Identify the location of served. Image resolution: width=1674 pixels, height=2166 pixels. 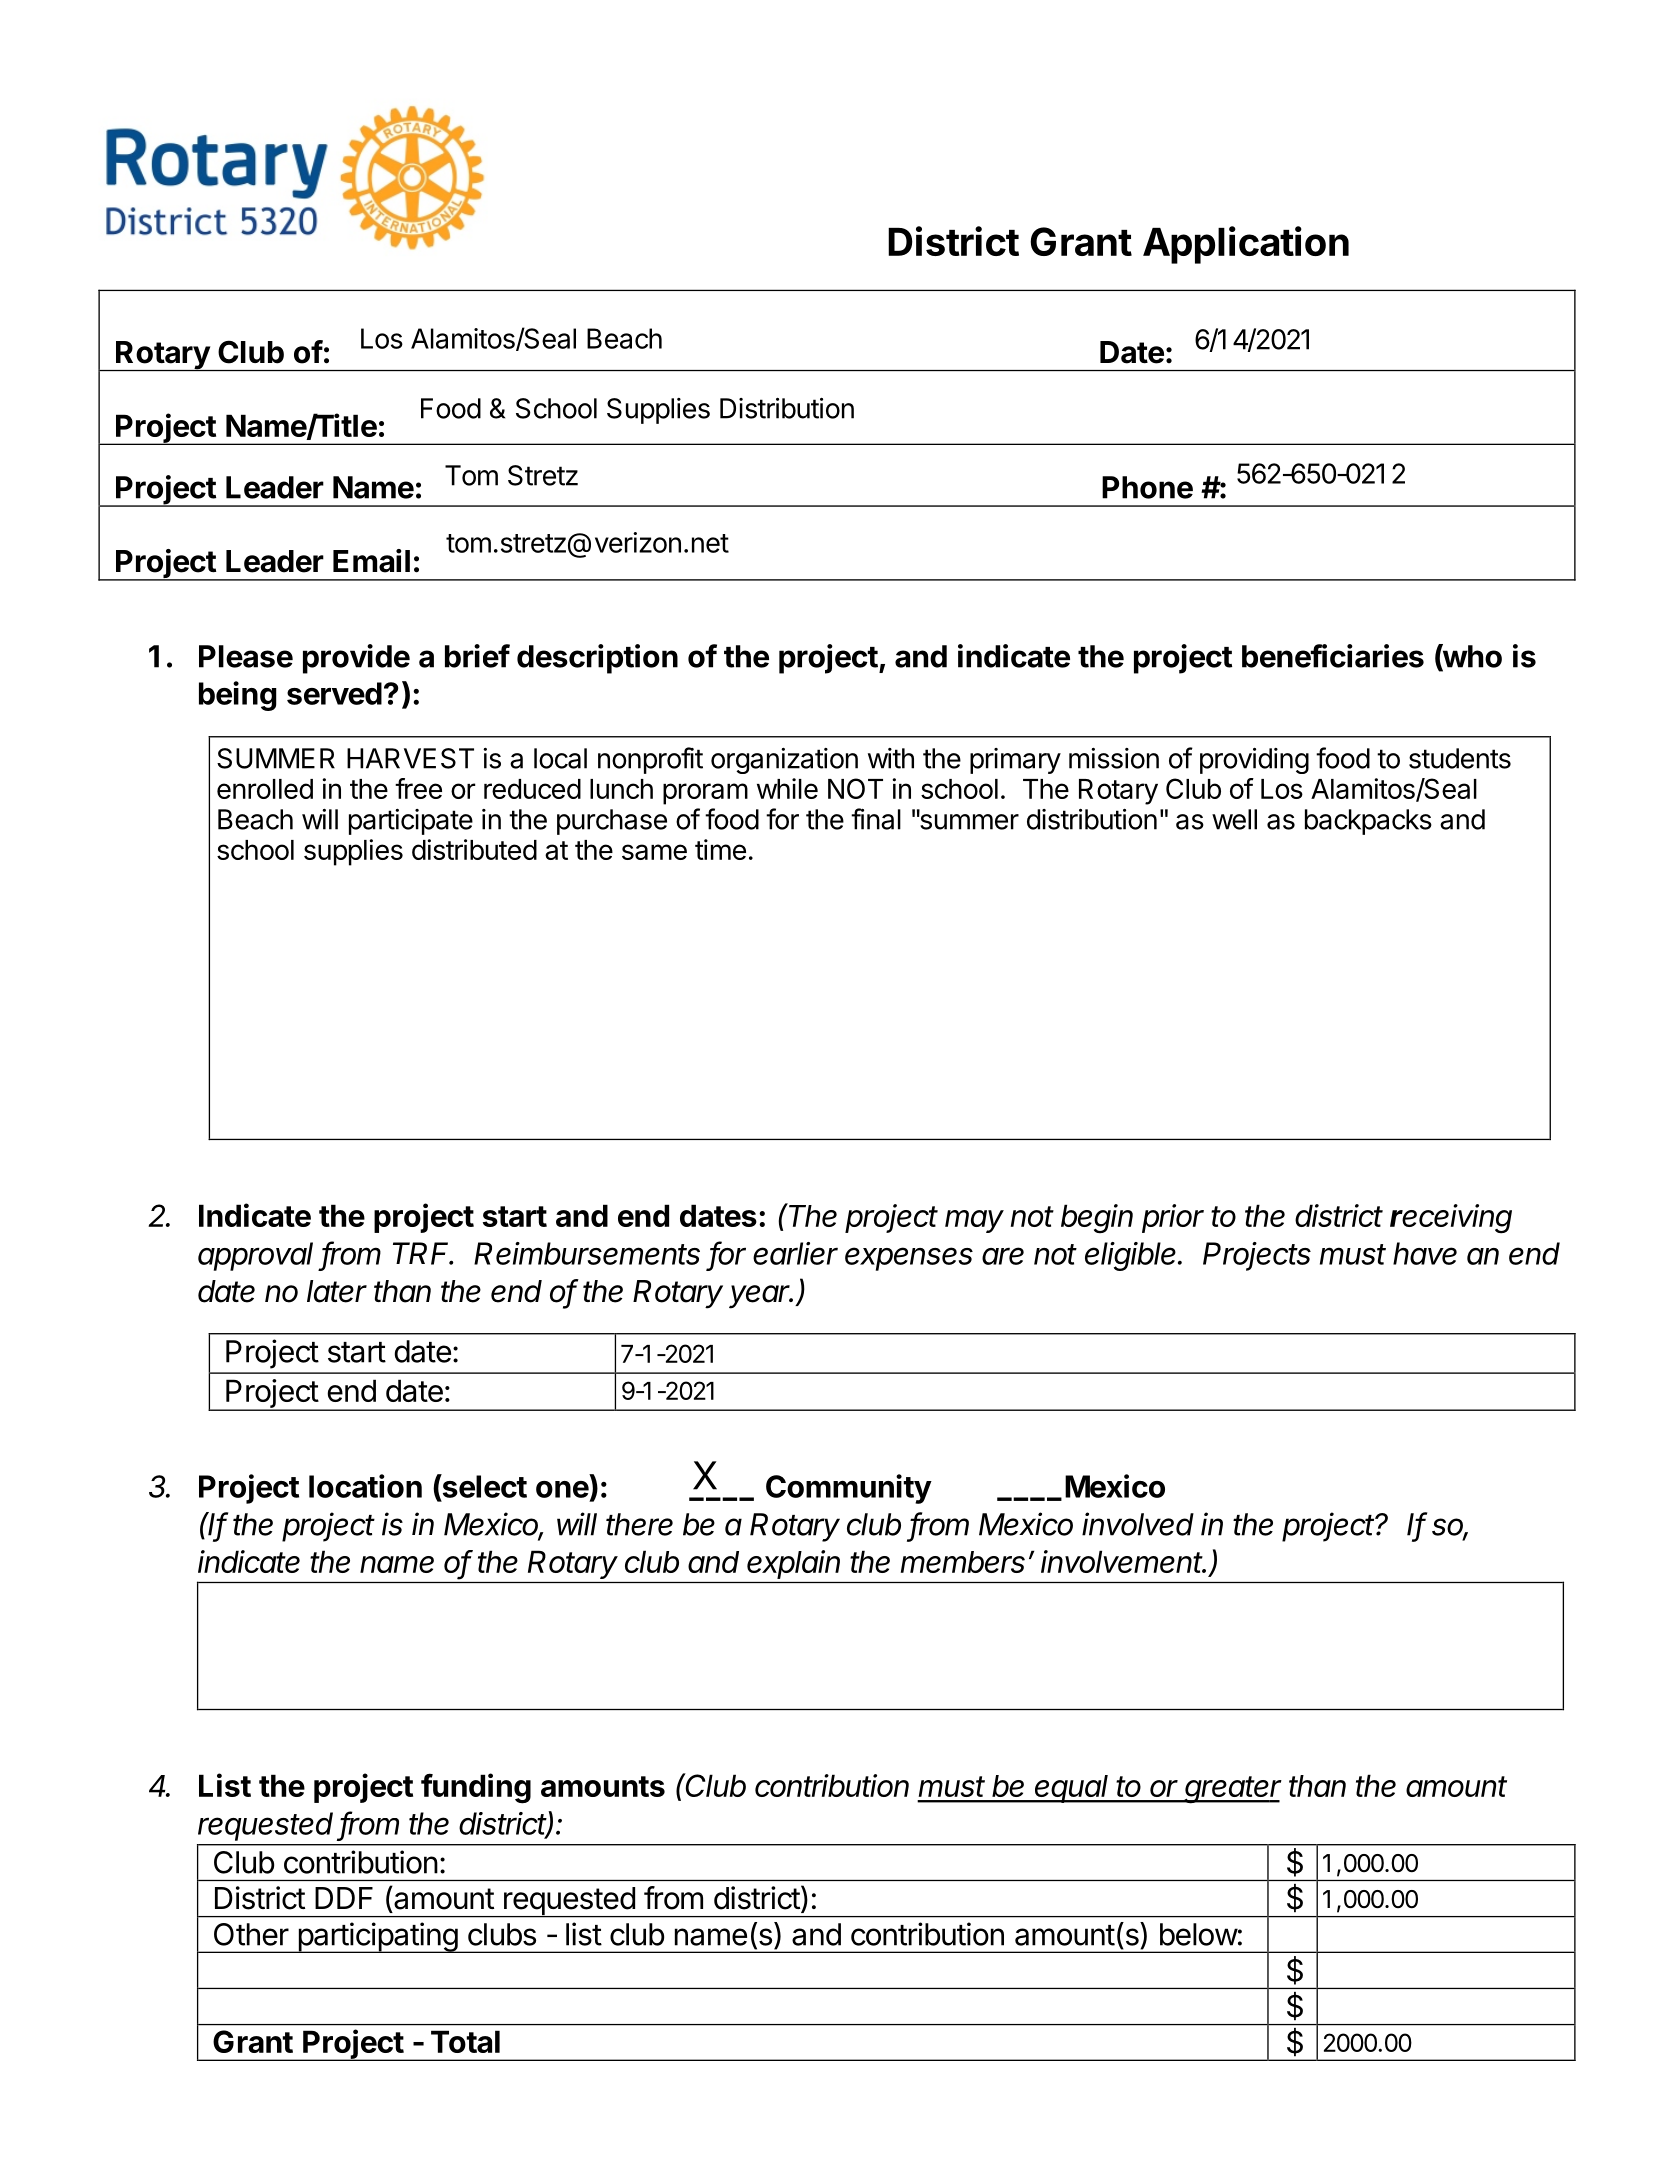
(334, 693).
